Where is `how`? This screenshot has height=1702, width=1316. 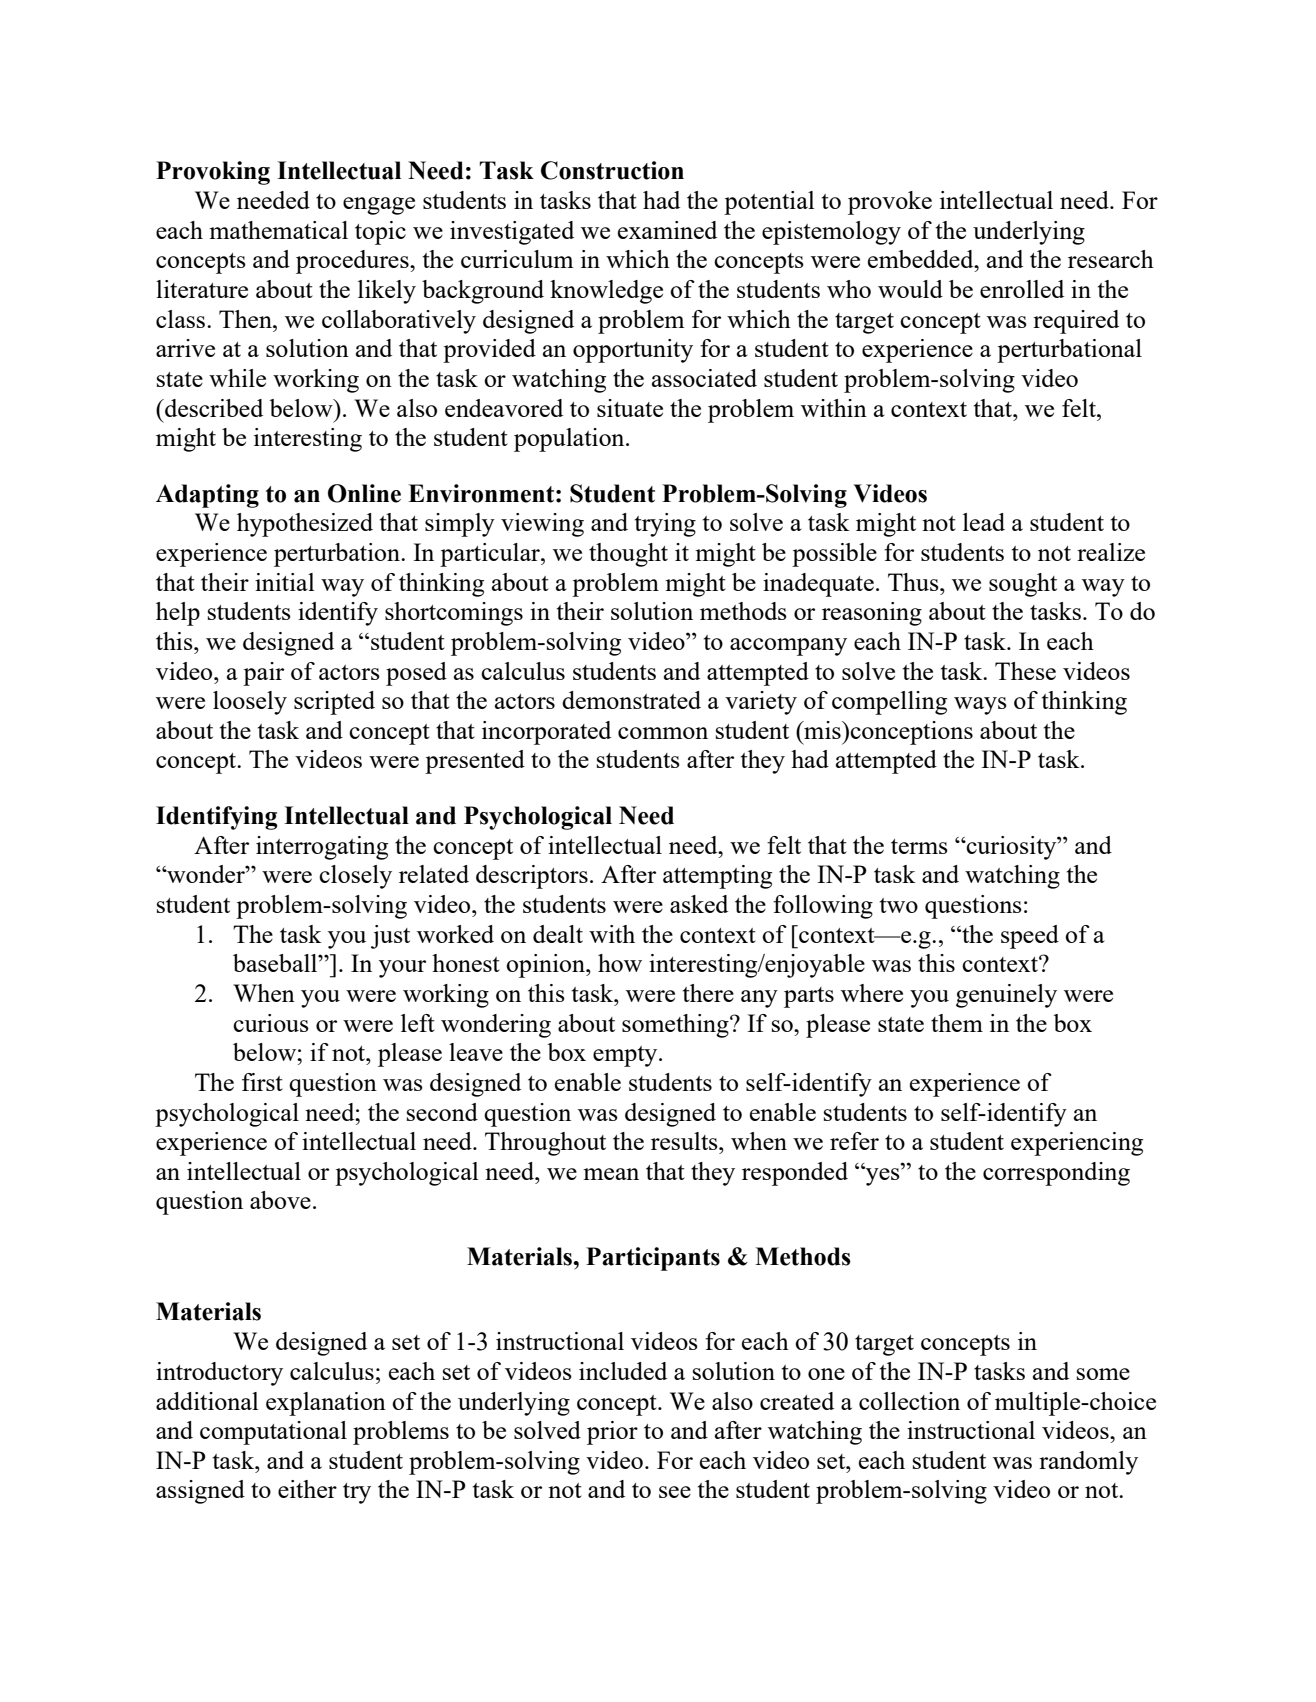 how is located at coordinates (620, 963).
